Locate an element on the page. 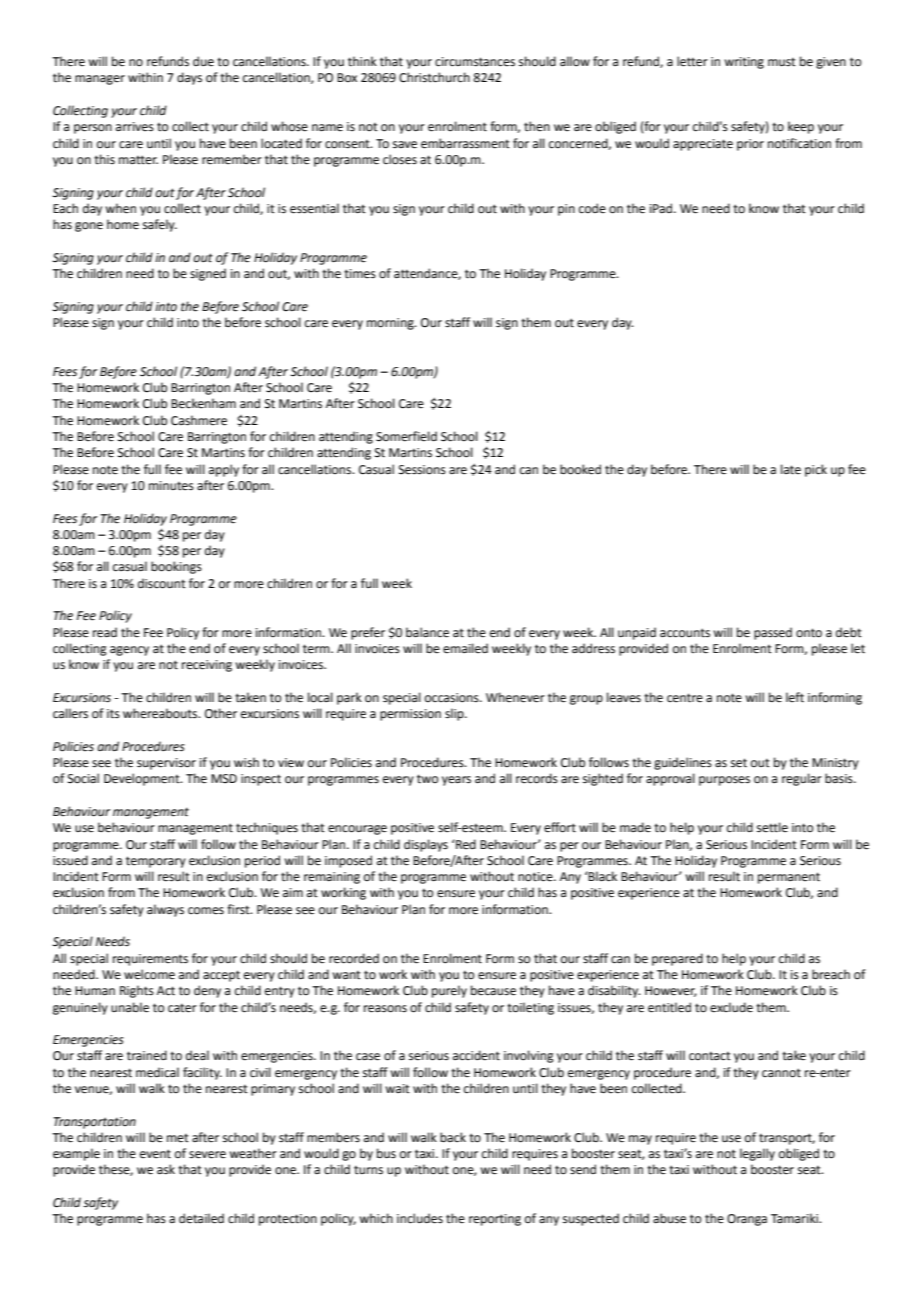 Image resolution: width=924 pixels, height=1307 pixels. reporting is located at coordinates (495, 1220).
